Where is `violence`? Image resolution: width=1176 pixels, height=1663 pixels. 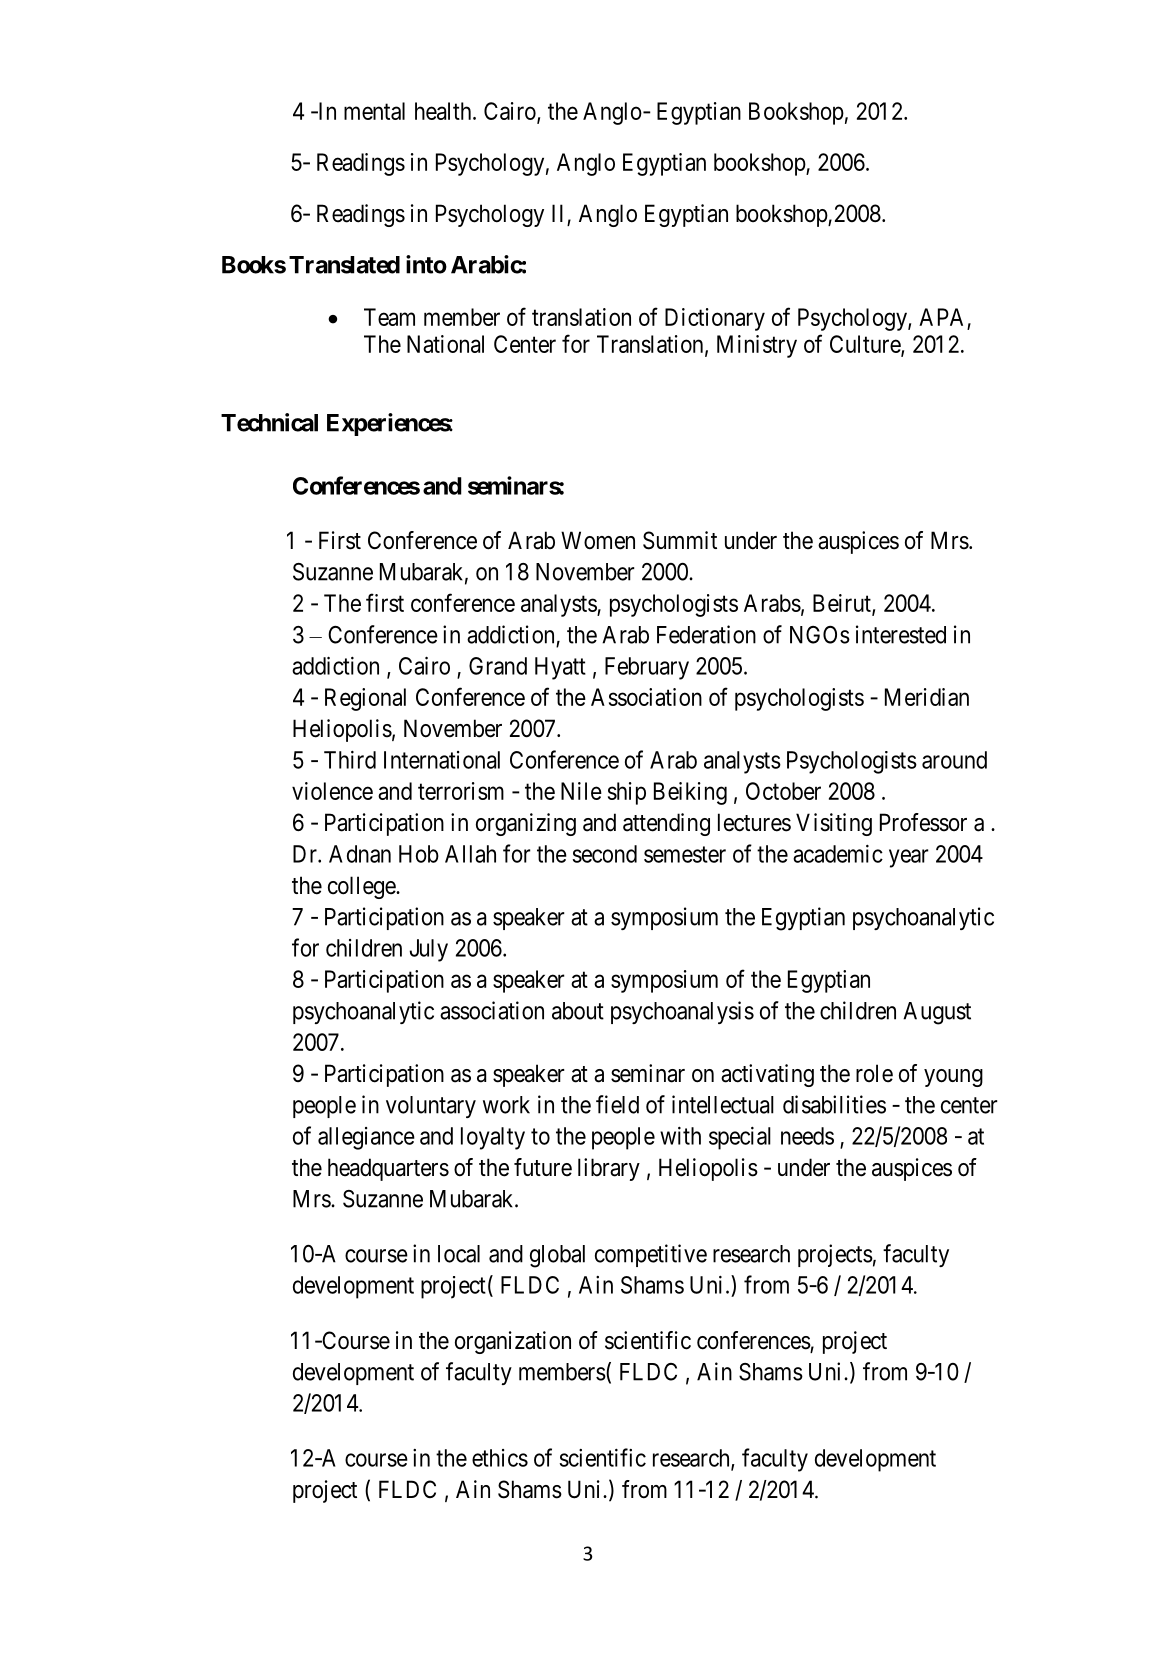
violence is located at coordinates (332, 791).
